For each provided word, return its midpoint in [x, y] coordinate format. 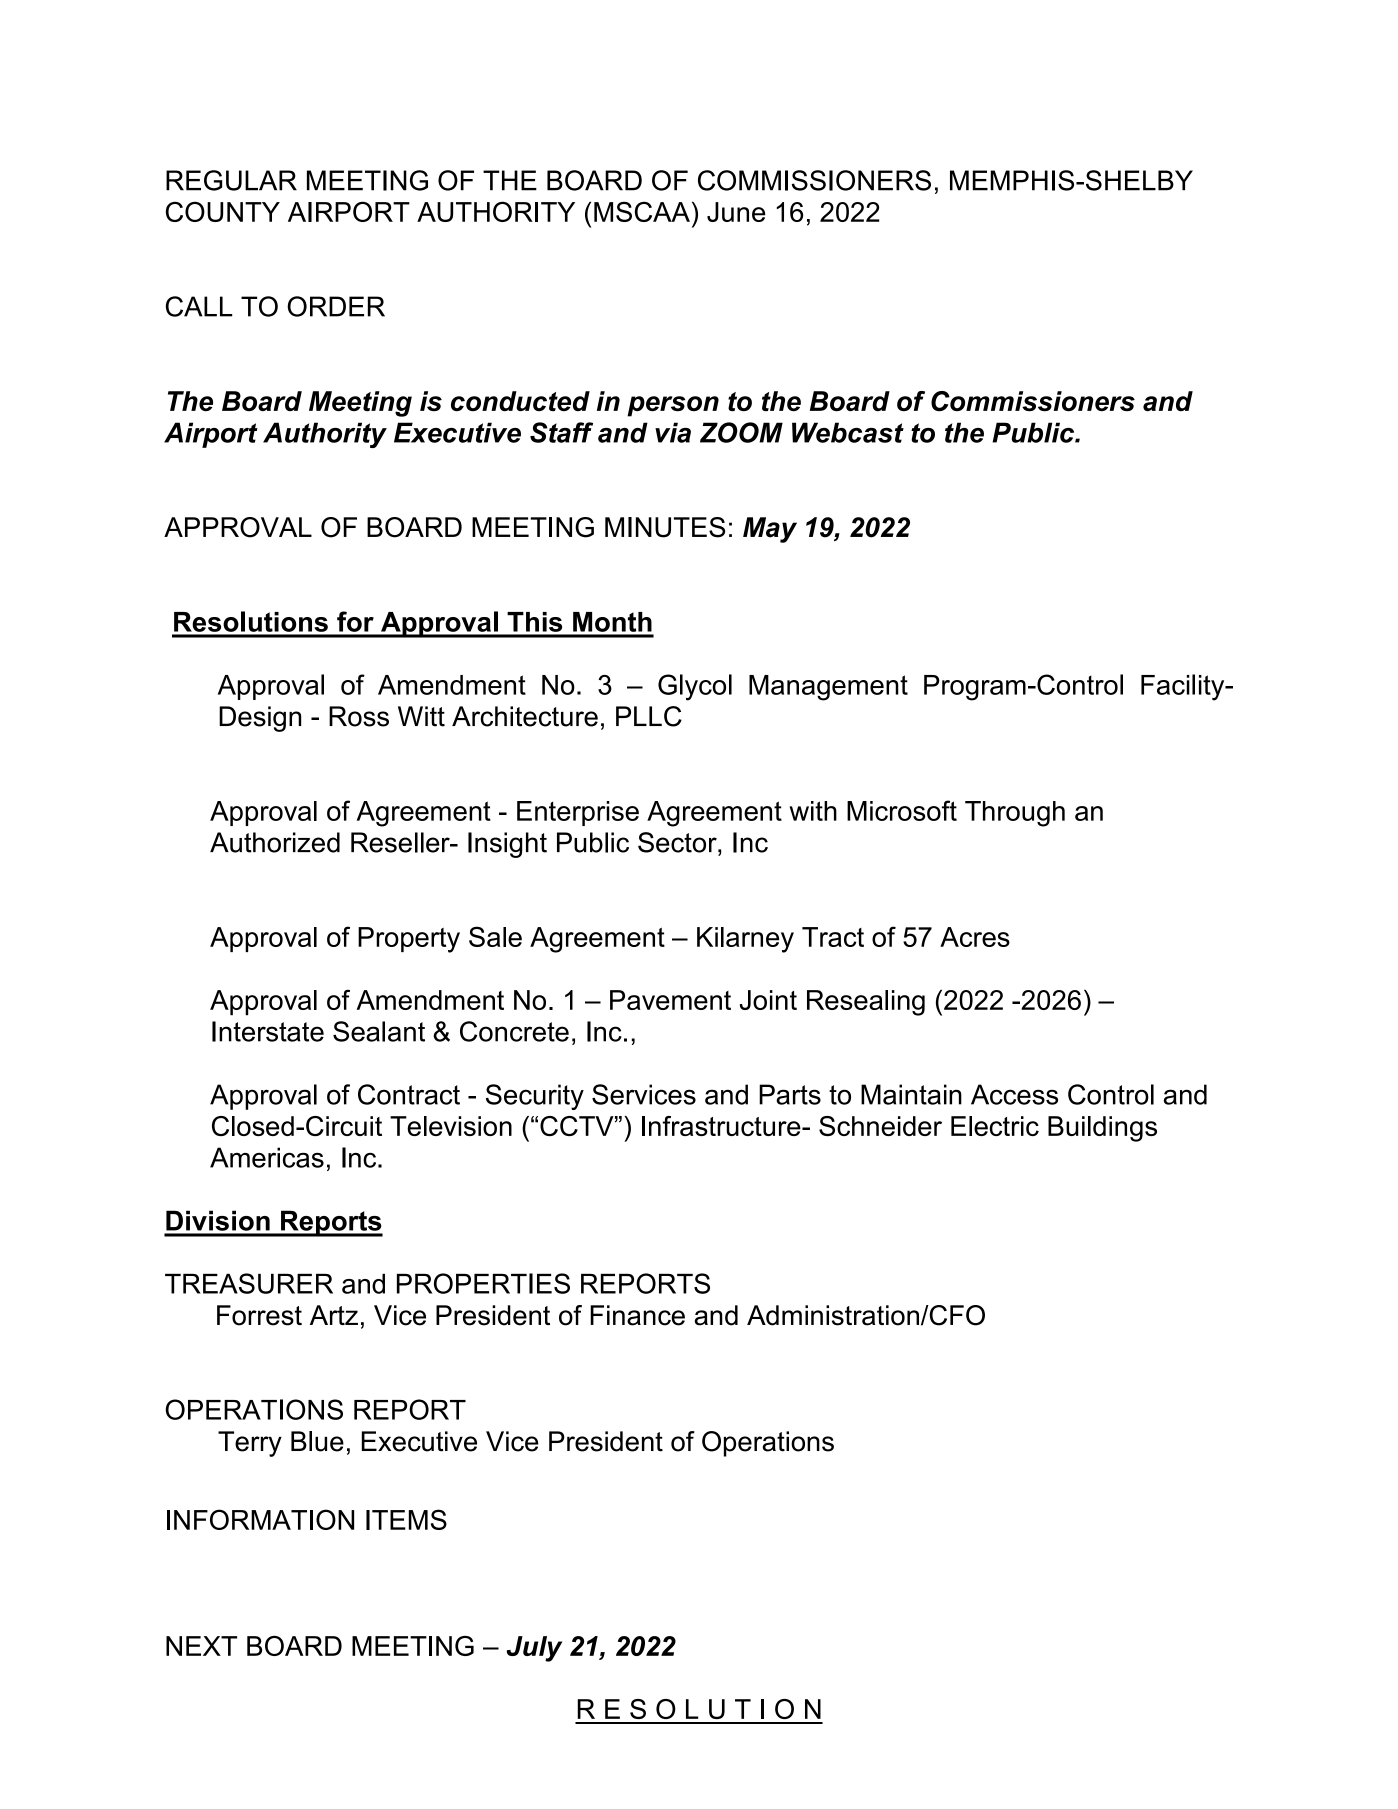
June [736, 212]
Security [535, 1097]
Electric [995, 1126]
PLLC [649, 716]
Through [1015, 814]
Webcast [848, 432]
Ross [359, 716]
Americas [267, 1157]
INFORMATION [260, 1519]
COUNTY [223, 211]
